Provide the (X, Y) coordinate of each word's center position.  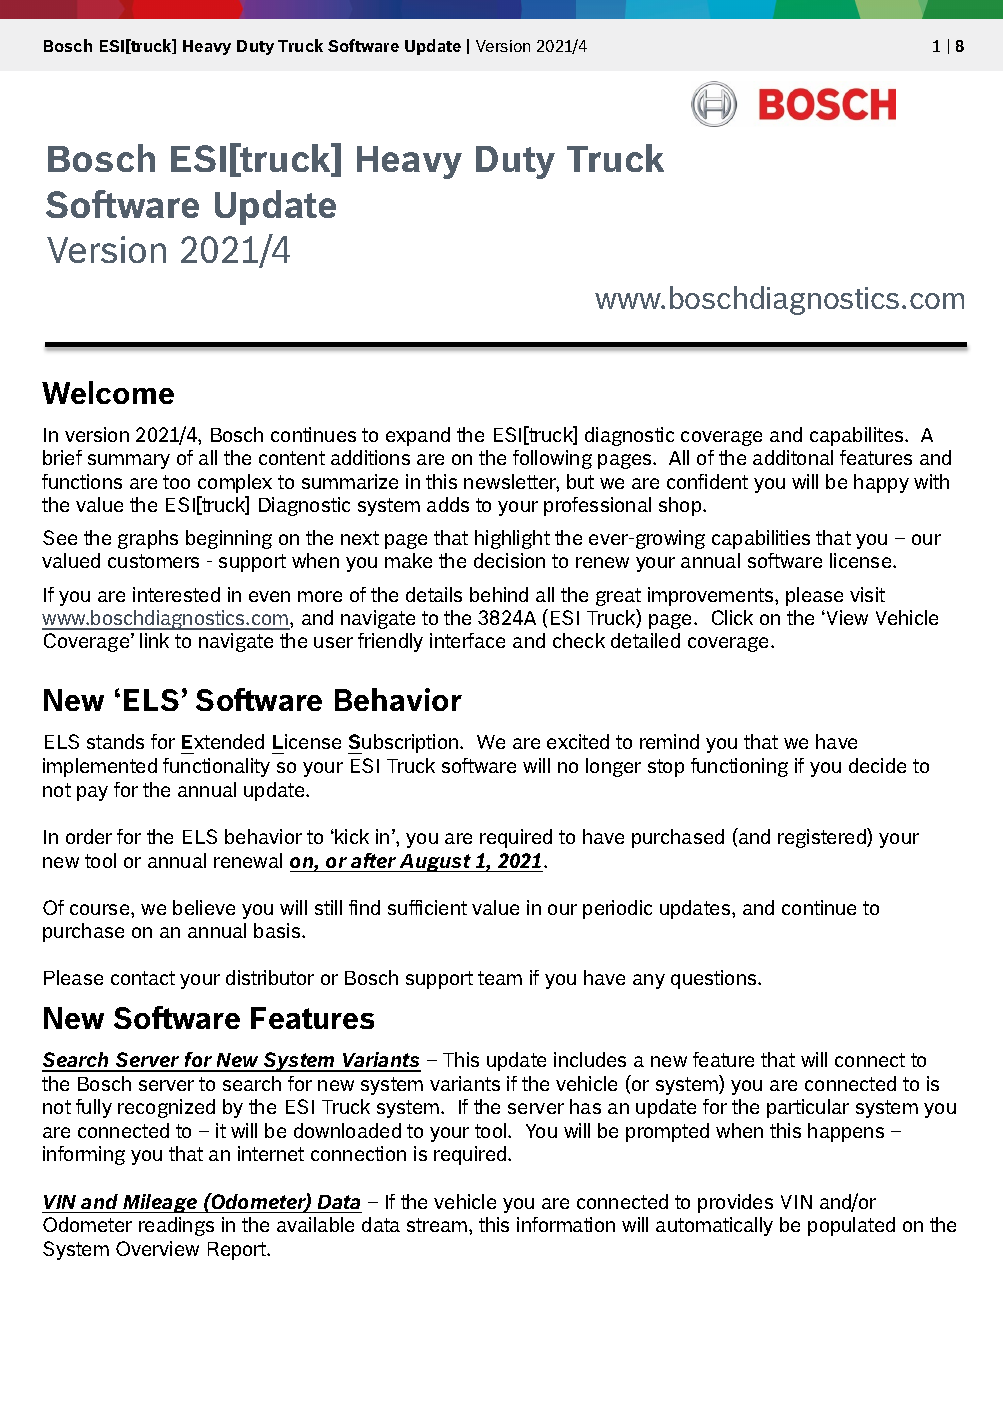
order (89, 836)
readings (176, 1226)
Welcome (108, 392)
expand (418, 436)
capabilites (858, 436)
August (435, 863)
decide (877, 765)
